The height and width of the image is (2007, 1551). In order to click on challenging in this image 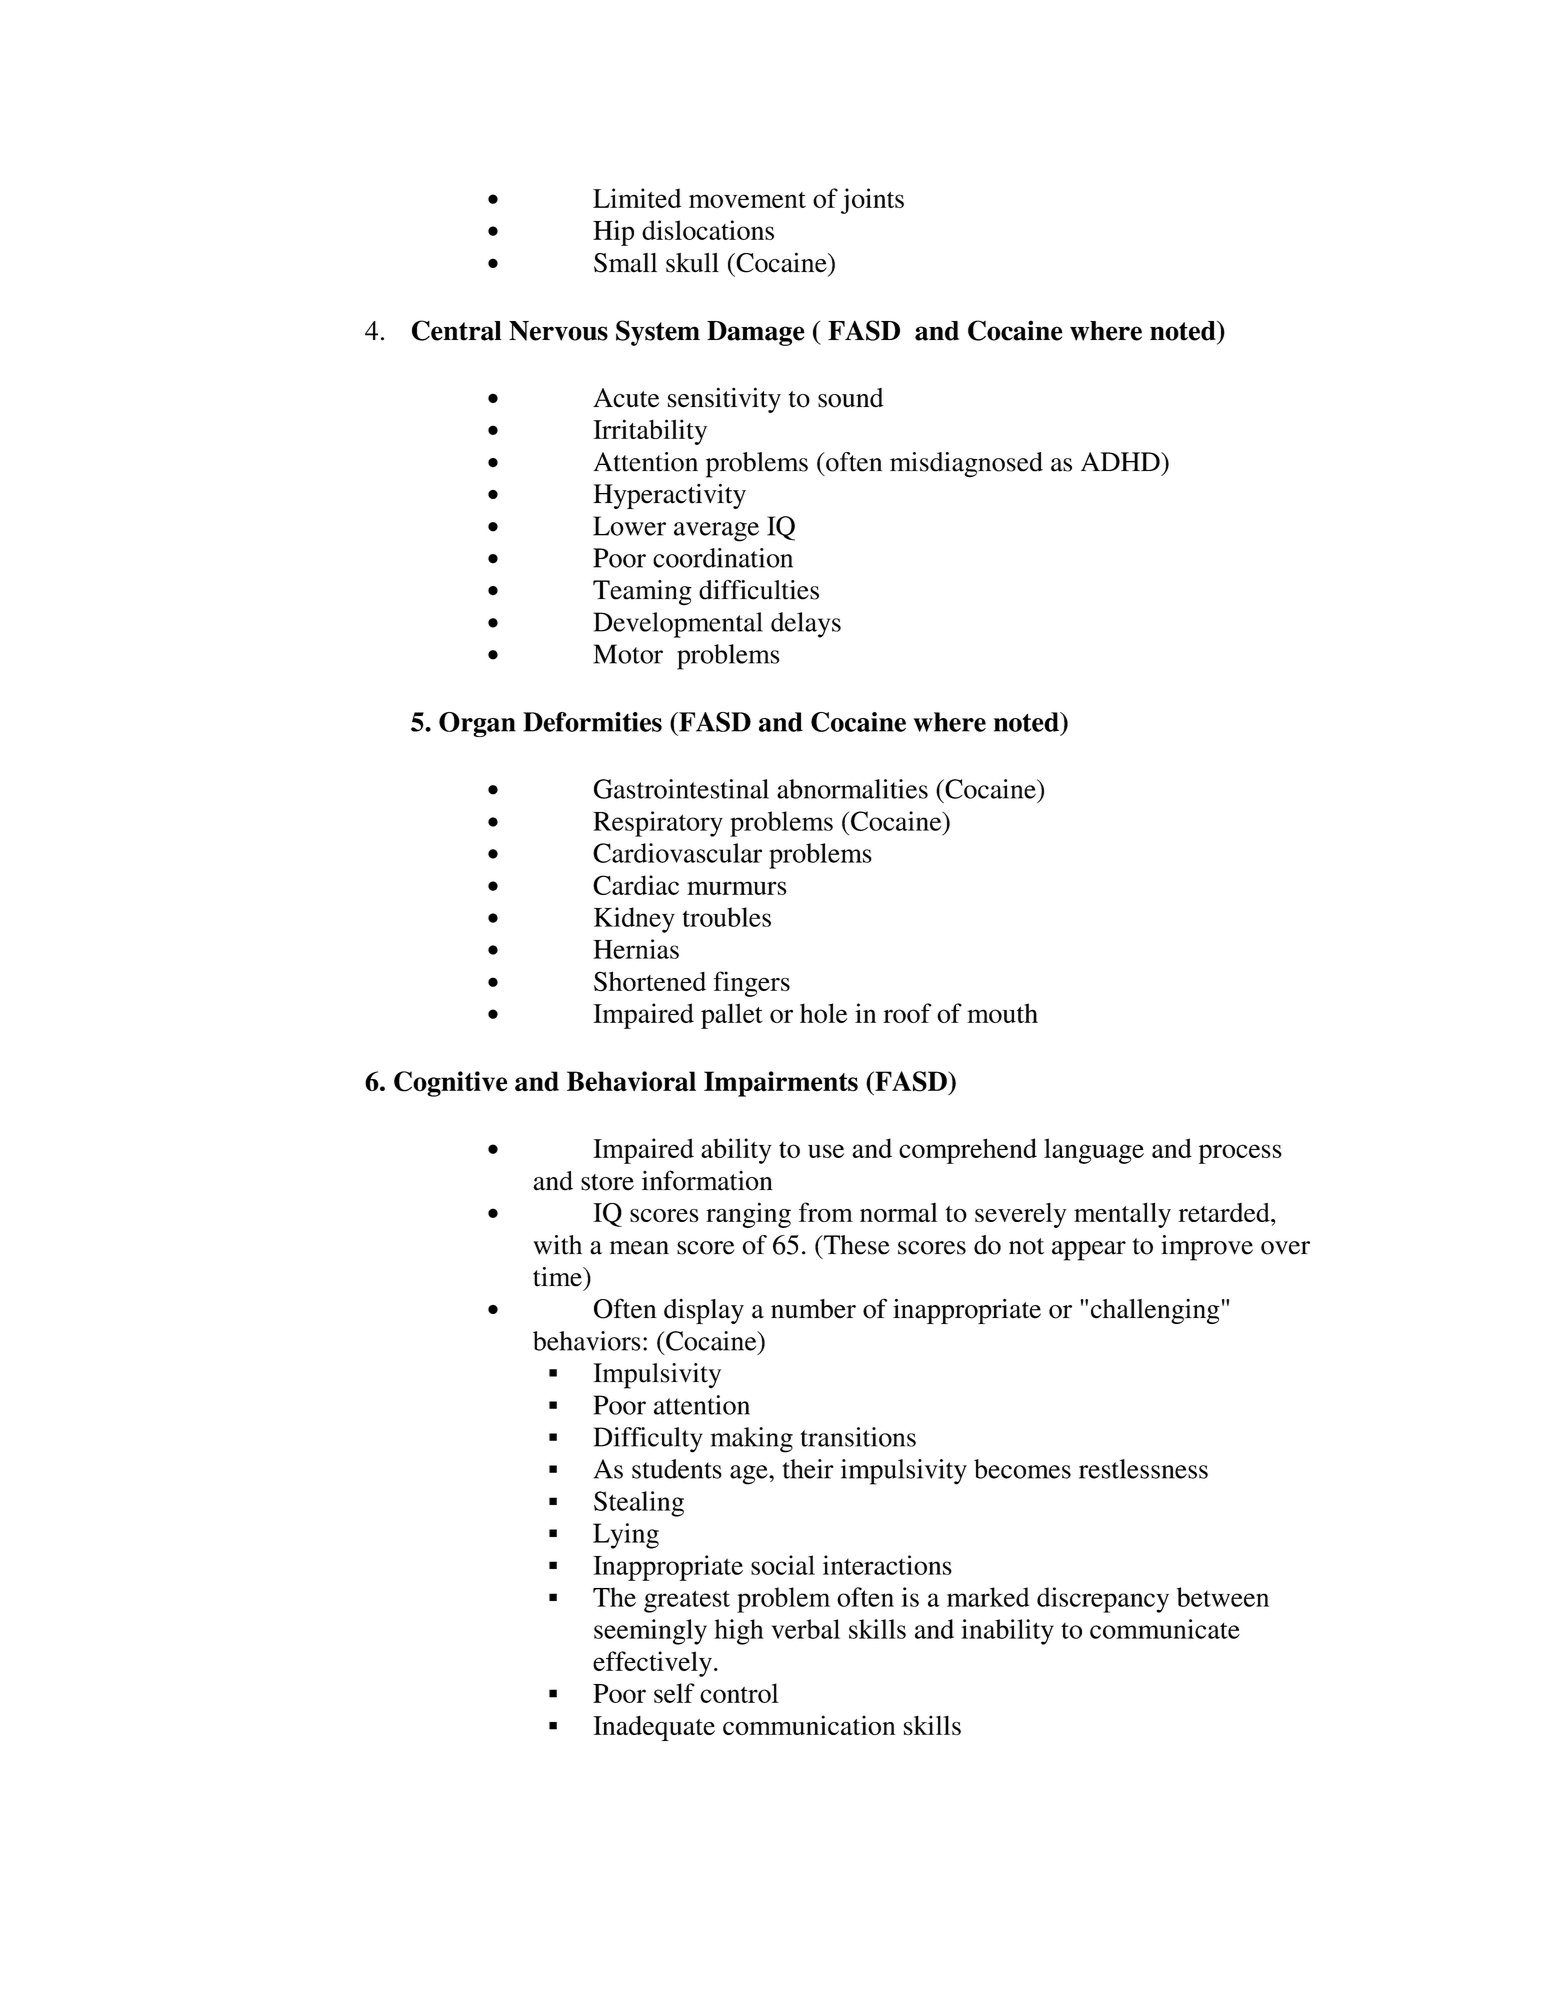, I will do `click(1155, 1311)`.
